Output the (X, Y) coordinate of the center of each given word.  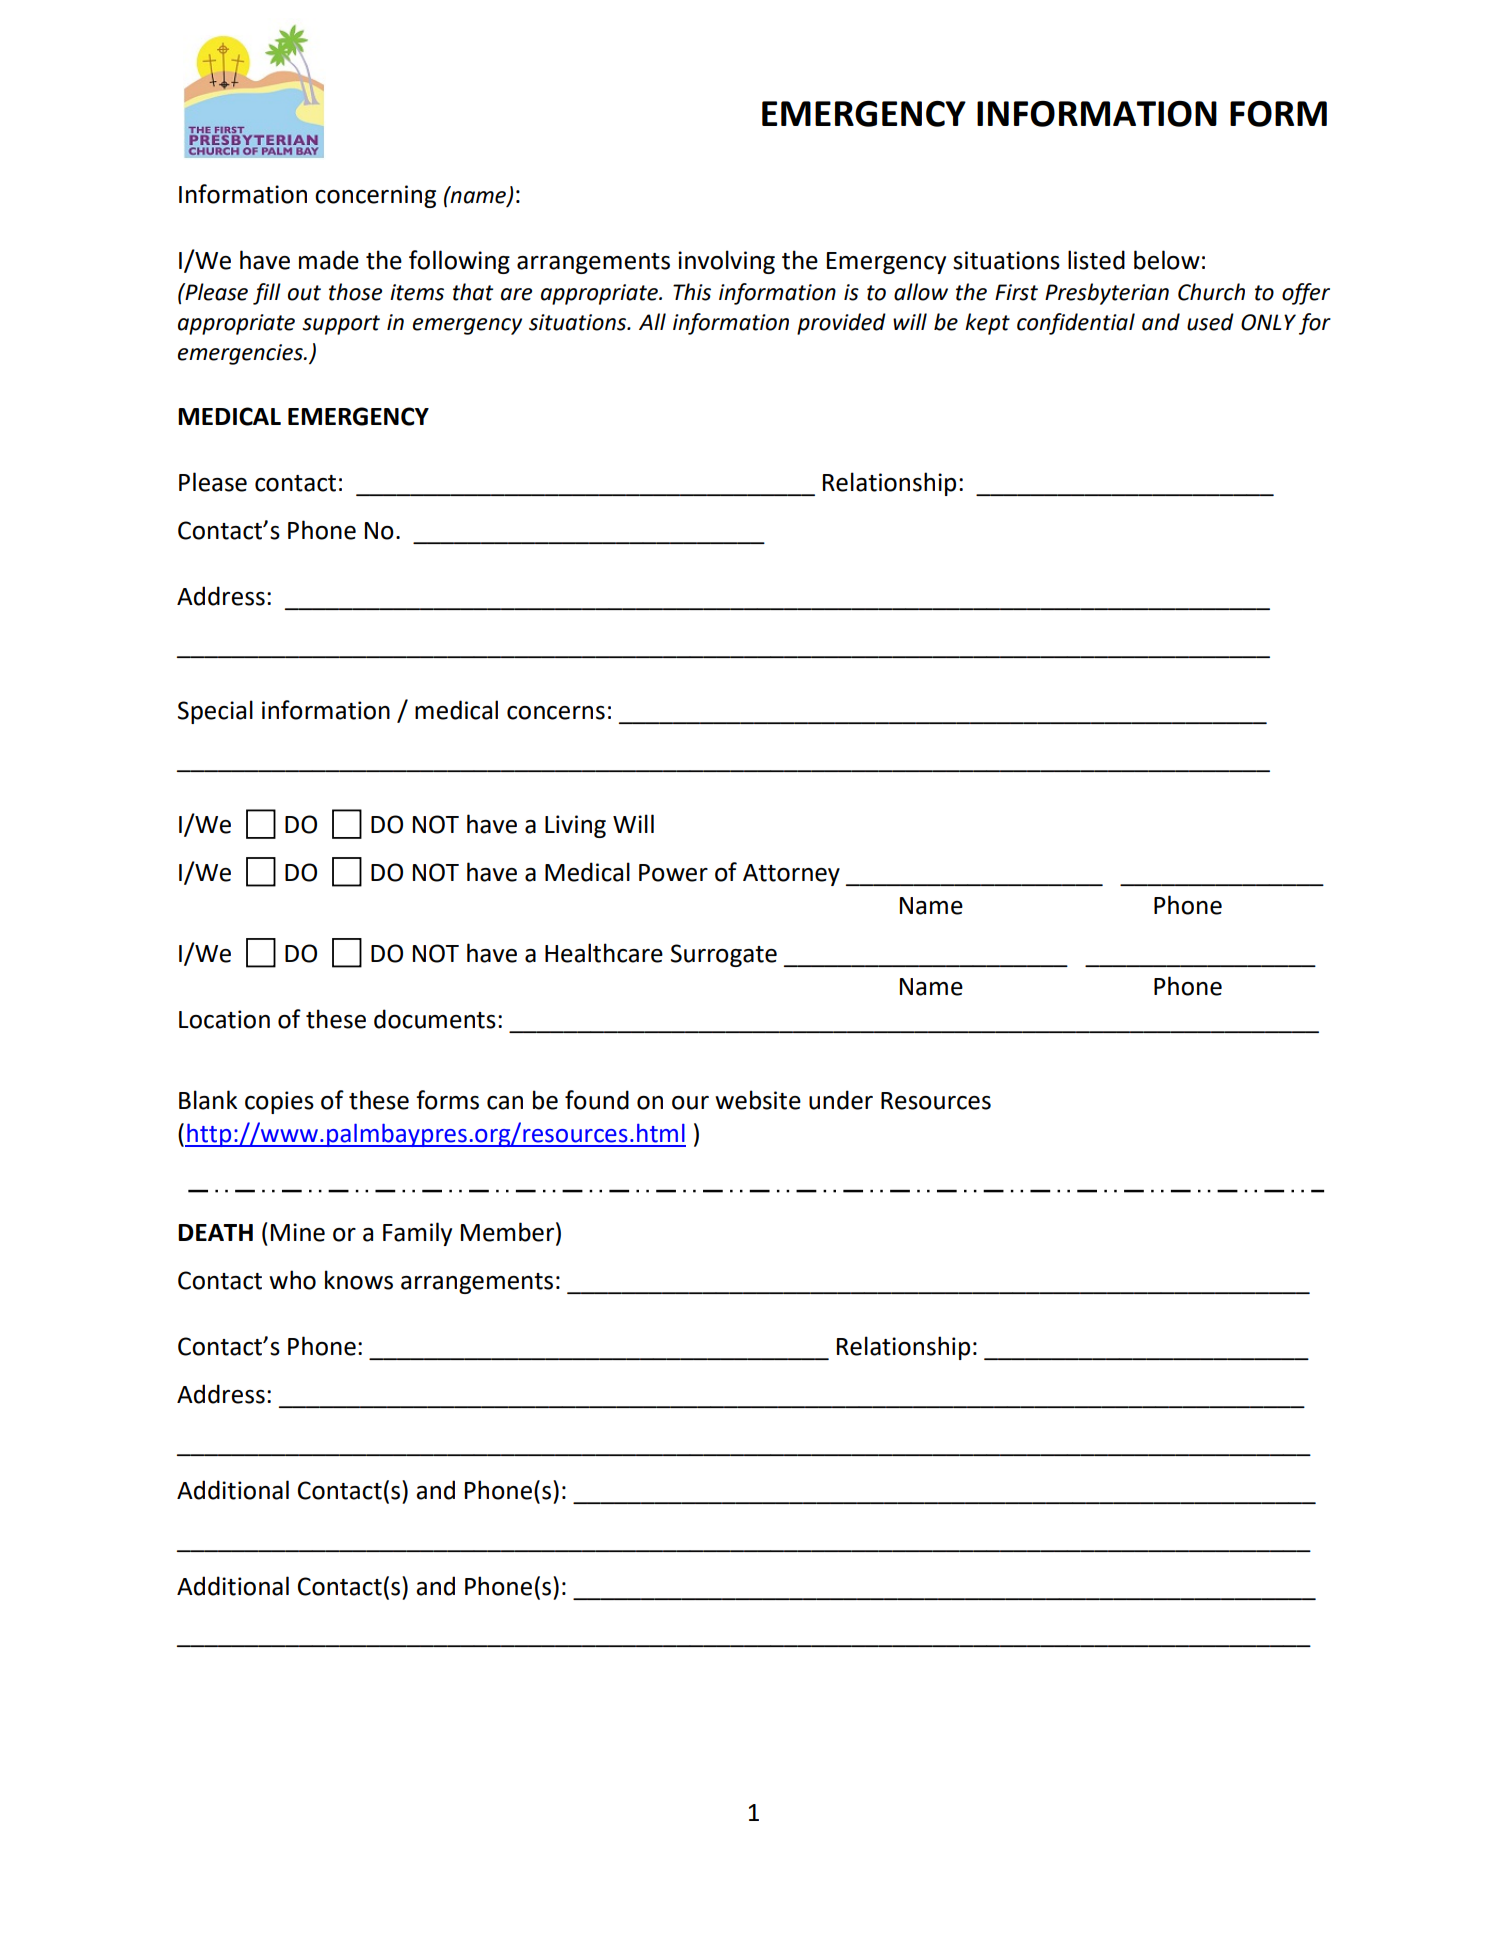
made (329, 260)
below (1167, 260)
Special (215, 712)
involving (726, 262)
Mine (298, 1232)
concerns (556, 713)
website (758, 1100)
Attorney (791, 875)
